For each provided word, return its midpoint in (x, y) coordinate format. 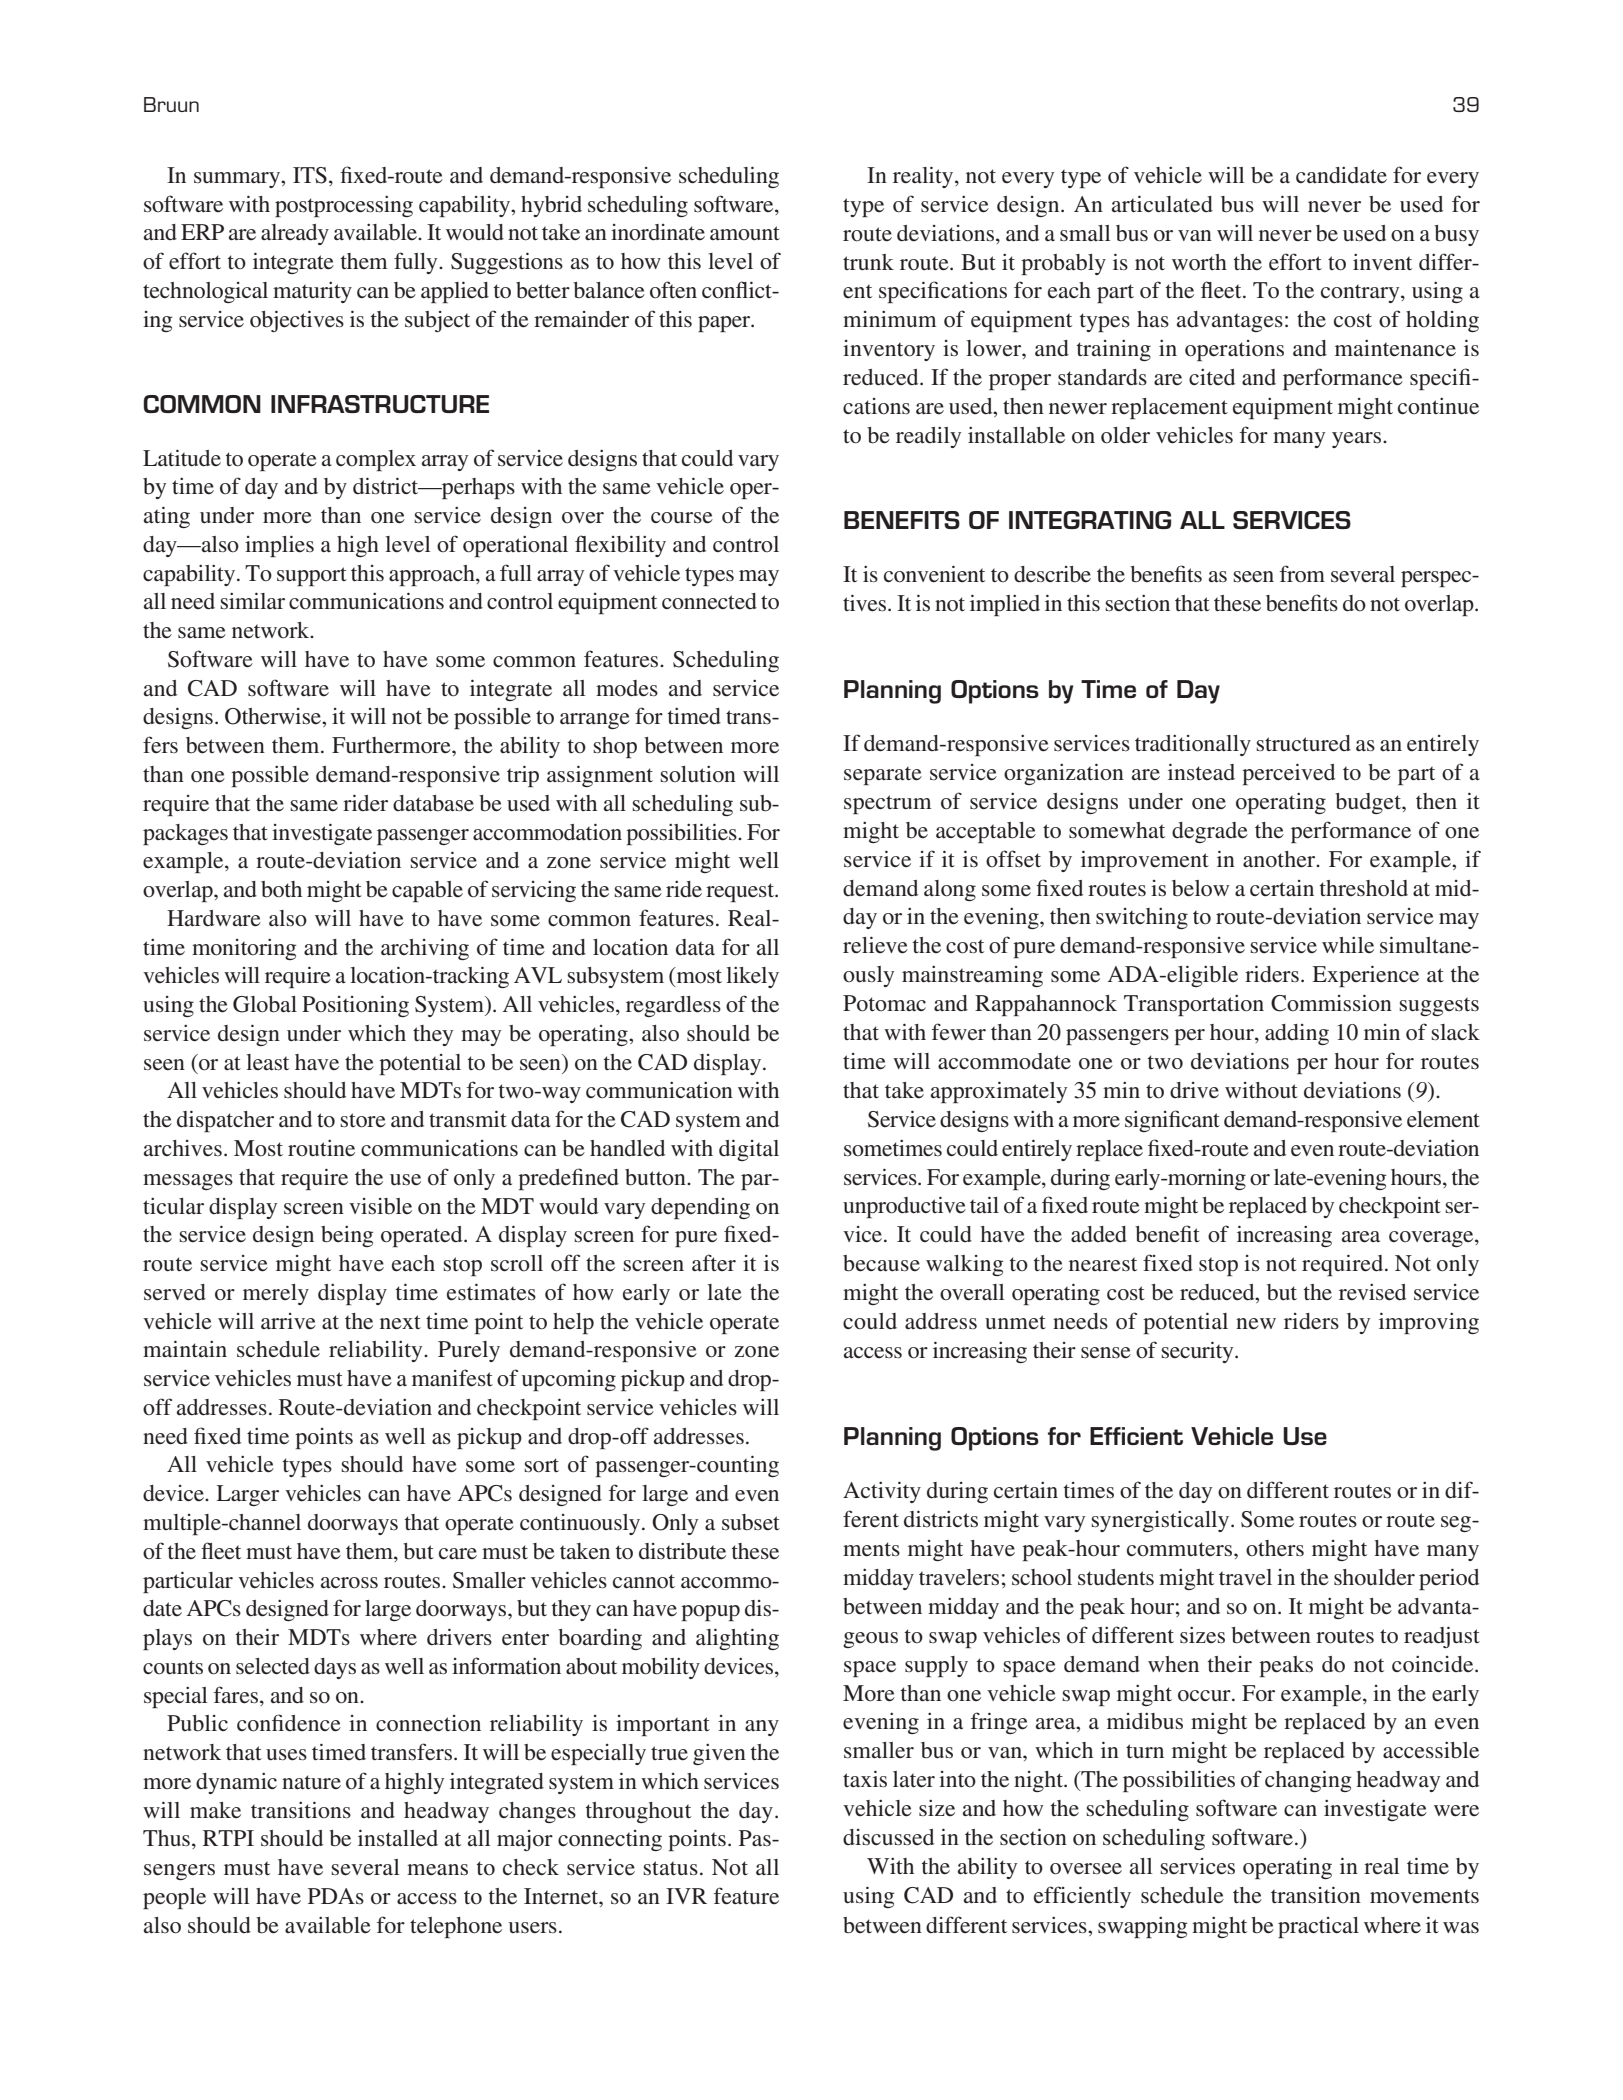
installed (398, 1838)
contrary (1361, 293)
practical (1318, 1927)
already (295, 234)
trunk (868, 262)
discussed (888, 1837)
